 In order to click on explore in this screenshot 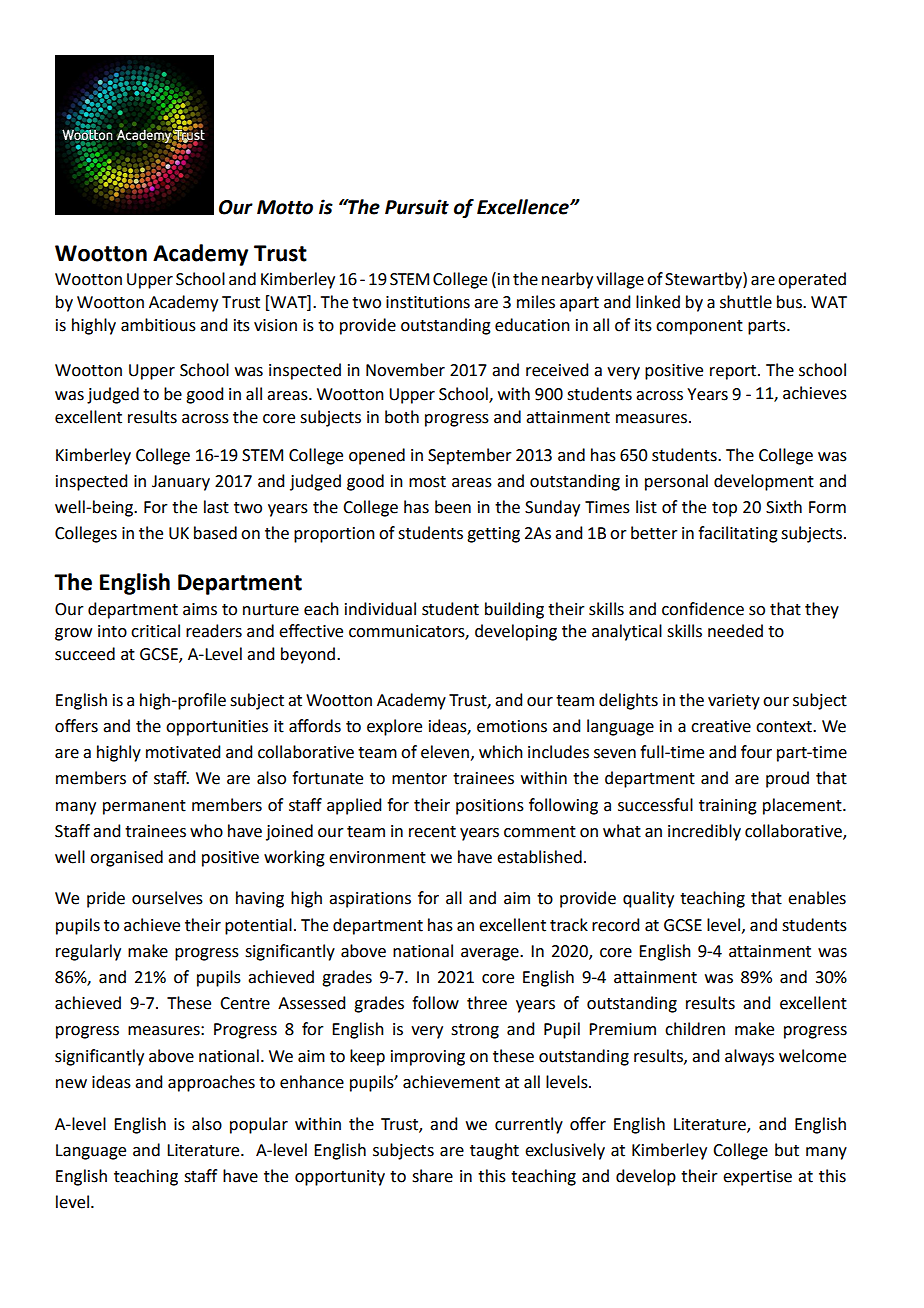, I will do `click(394, 727)`.
